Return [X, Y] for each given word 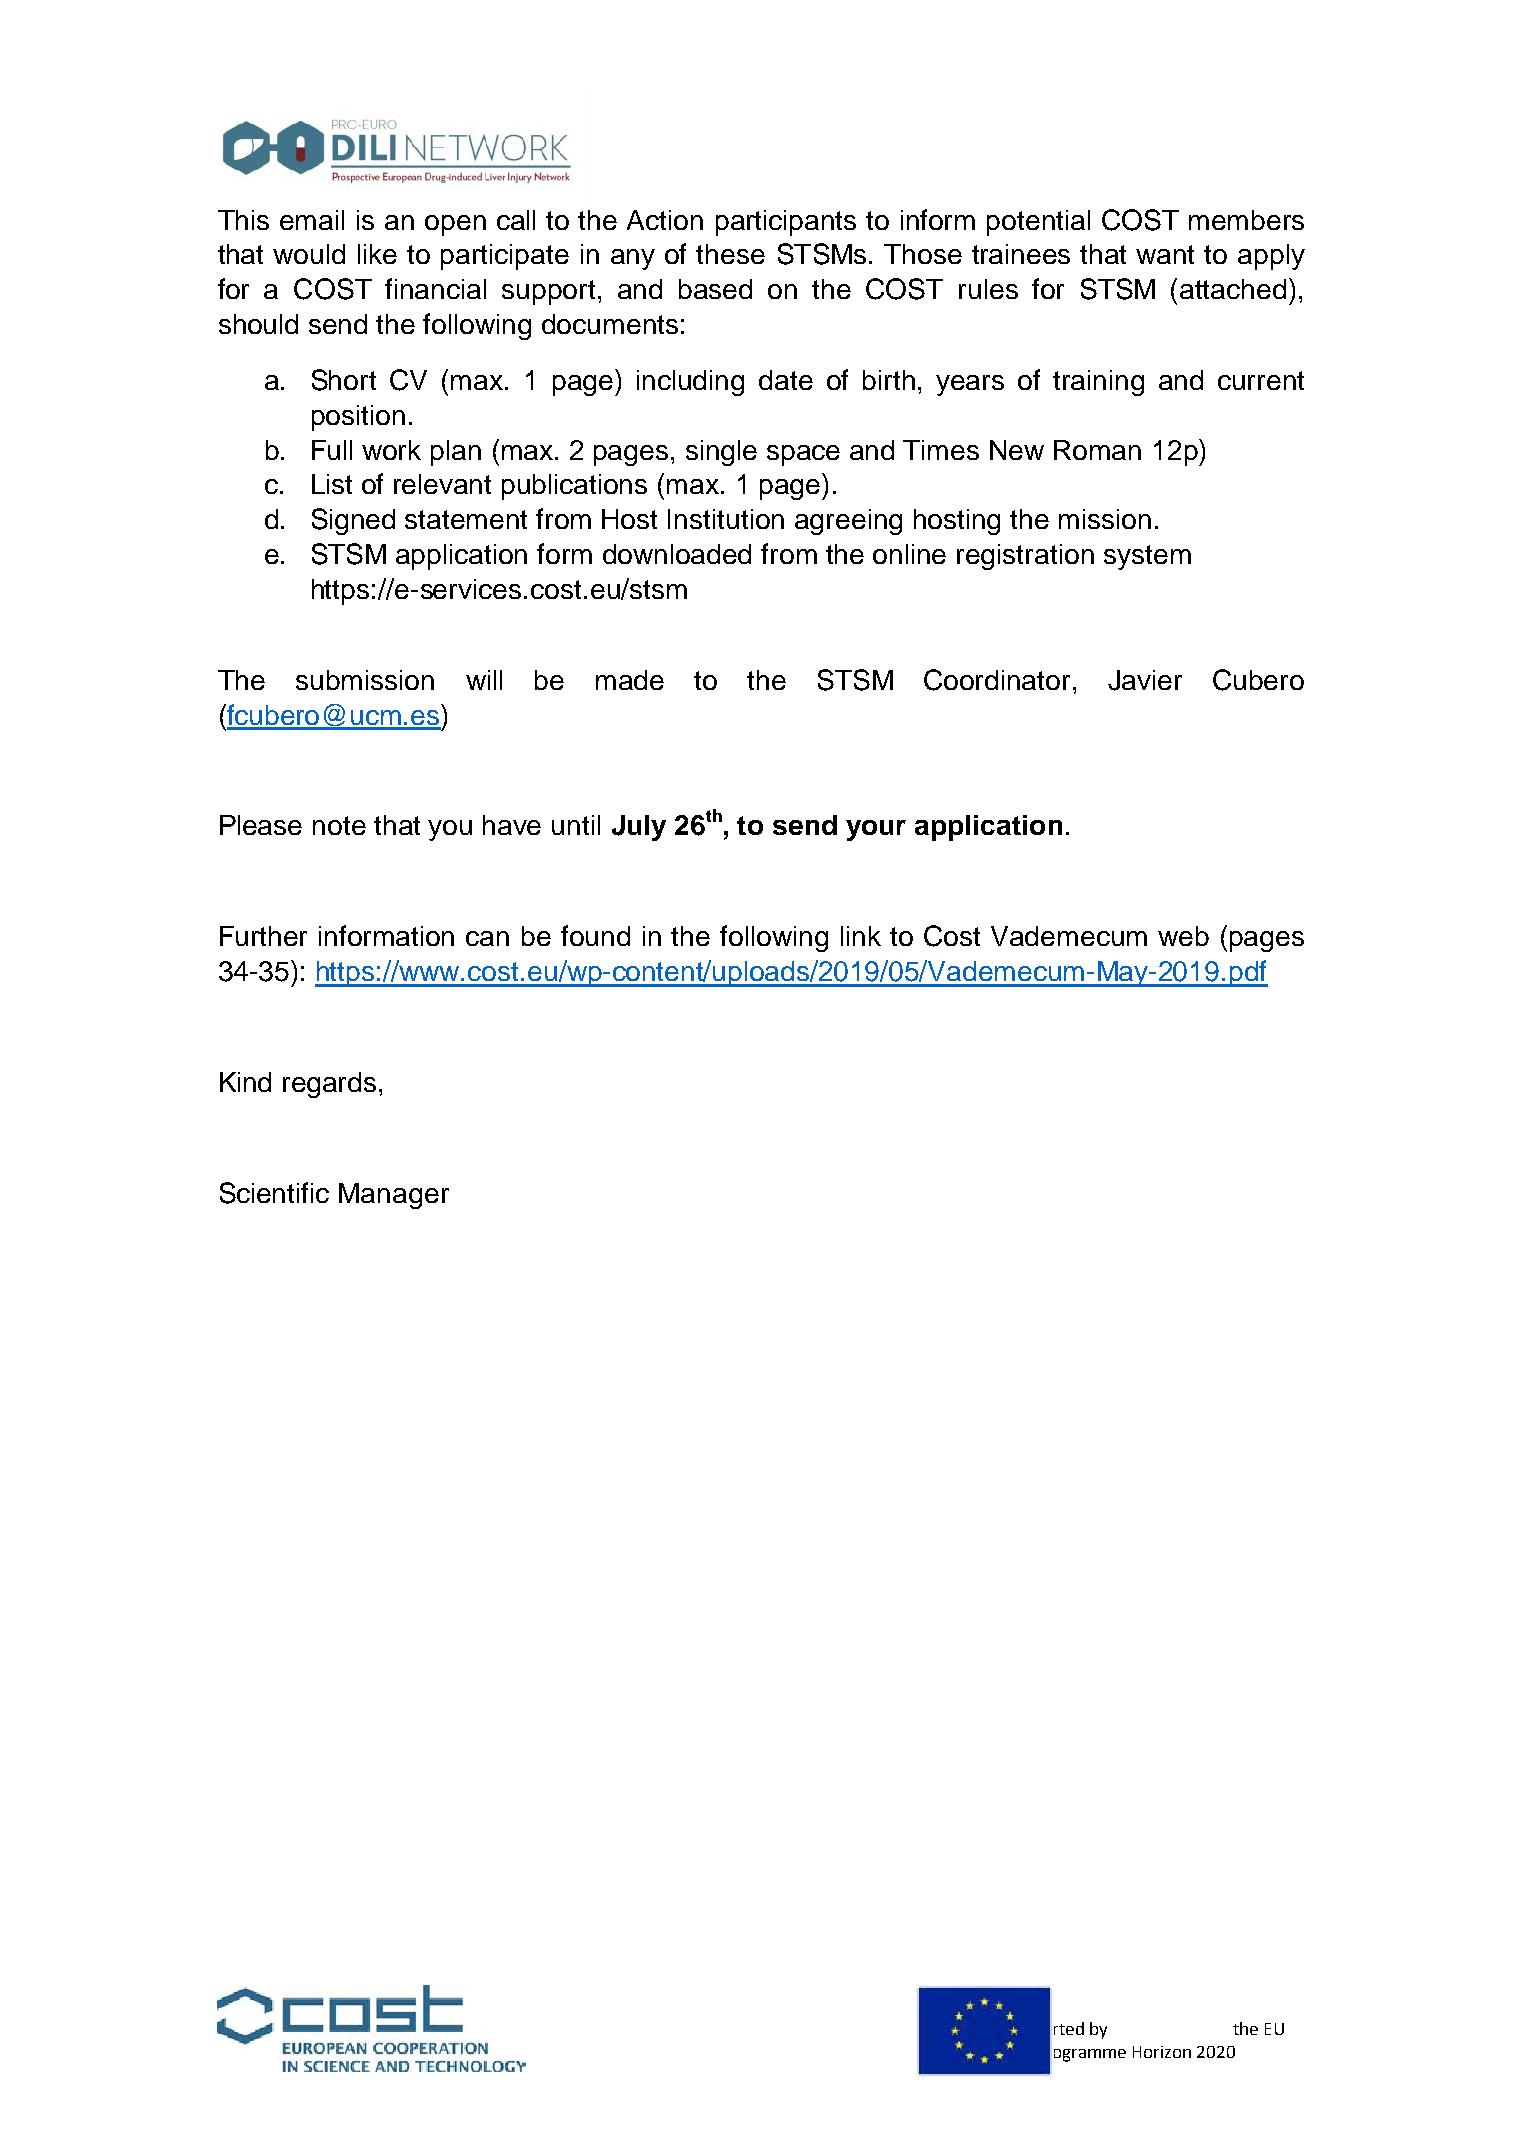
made [630, 680]
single [721, 453]
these [730, 254]
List [332, 484]
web [1183, 936]
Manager [394, 1196]
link [861, 936]
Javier [1145, 680]
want [1165, 254]
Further [263, 936]
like [377, 254]
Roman [1097, 450]
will [484, 680]
